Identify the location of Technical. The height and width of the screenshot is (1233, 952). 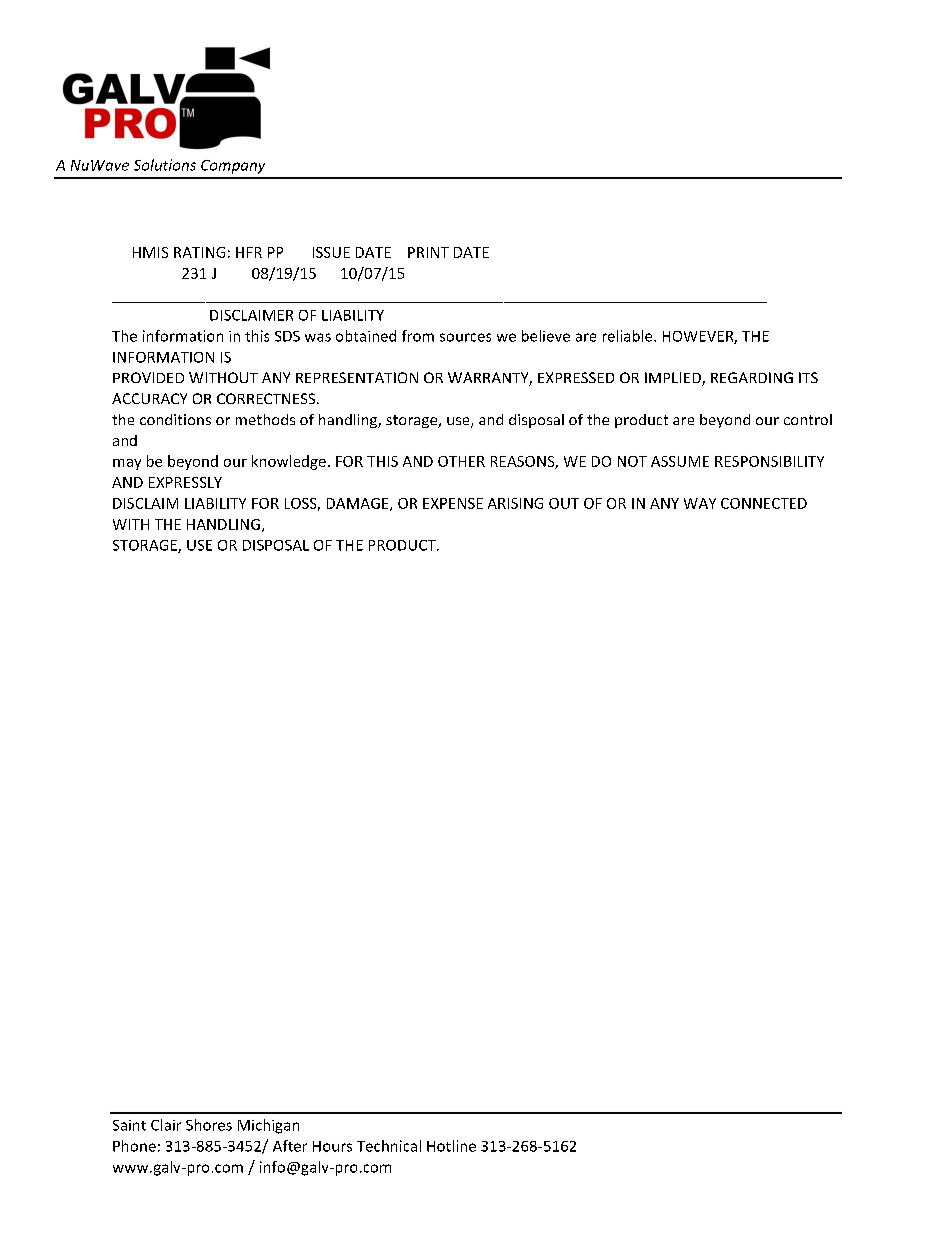
(389, 1146).
